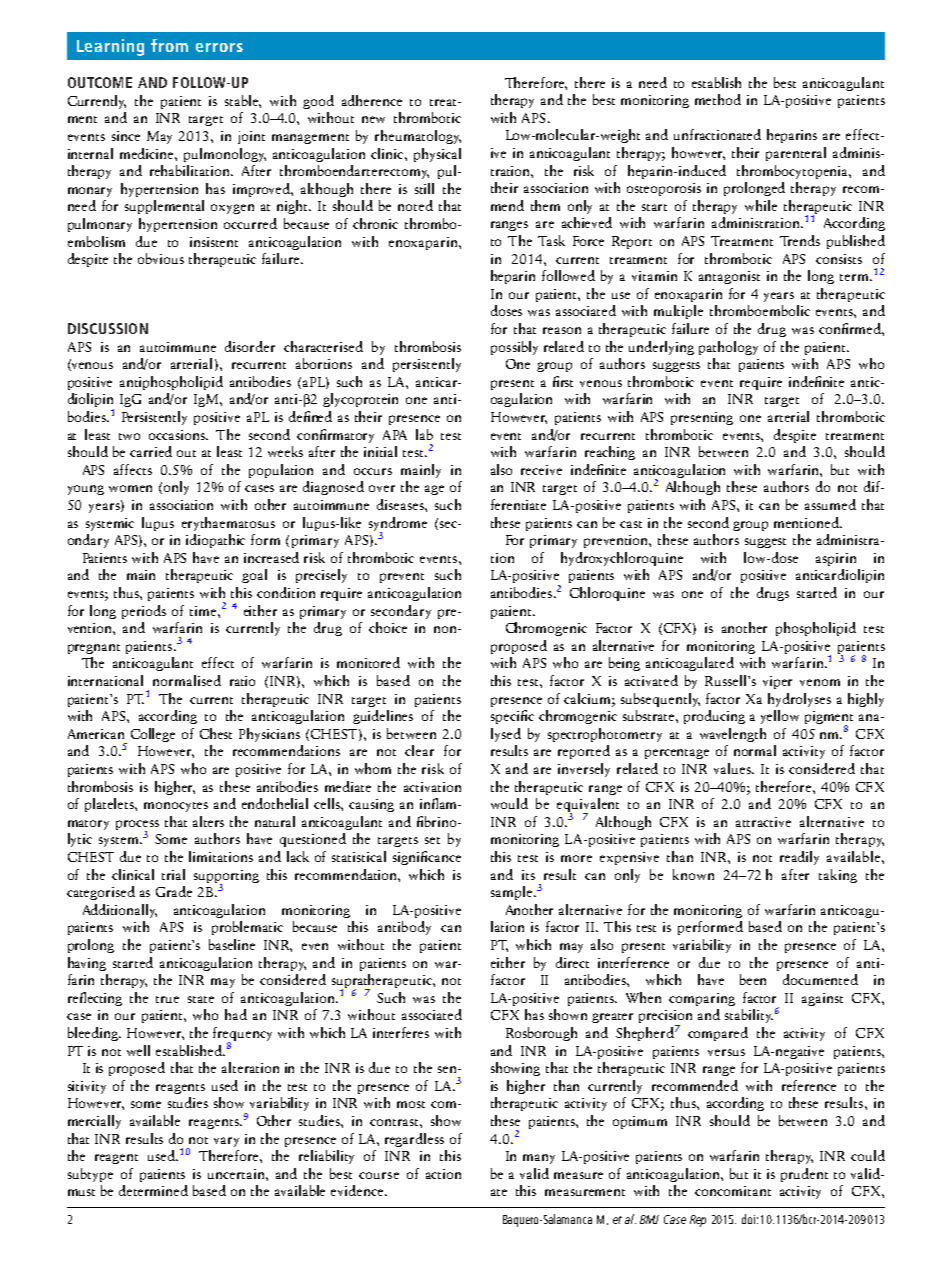  What do you see at coordinates (830, 504) in the screenshot?
I see `assumed` at bounding box center [830, 504].
